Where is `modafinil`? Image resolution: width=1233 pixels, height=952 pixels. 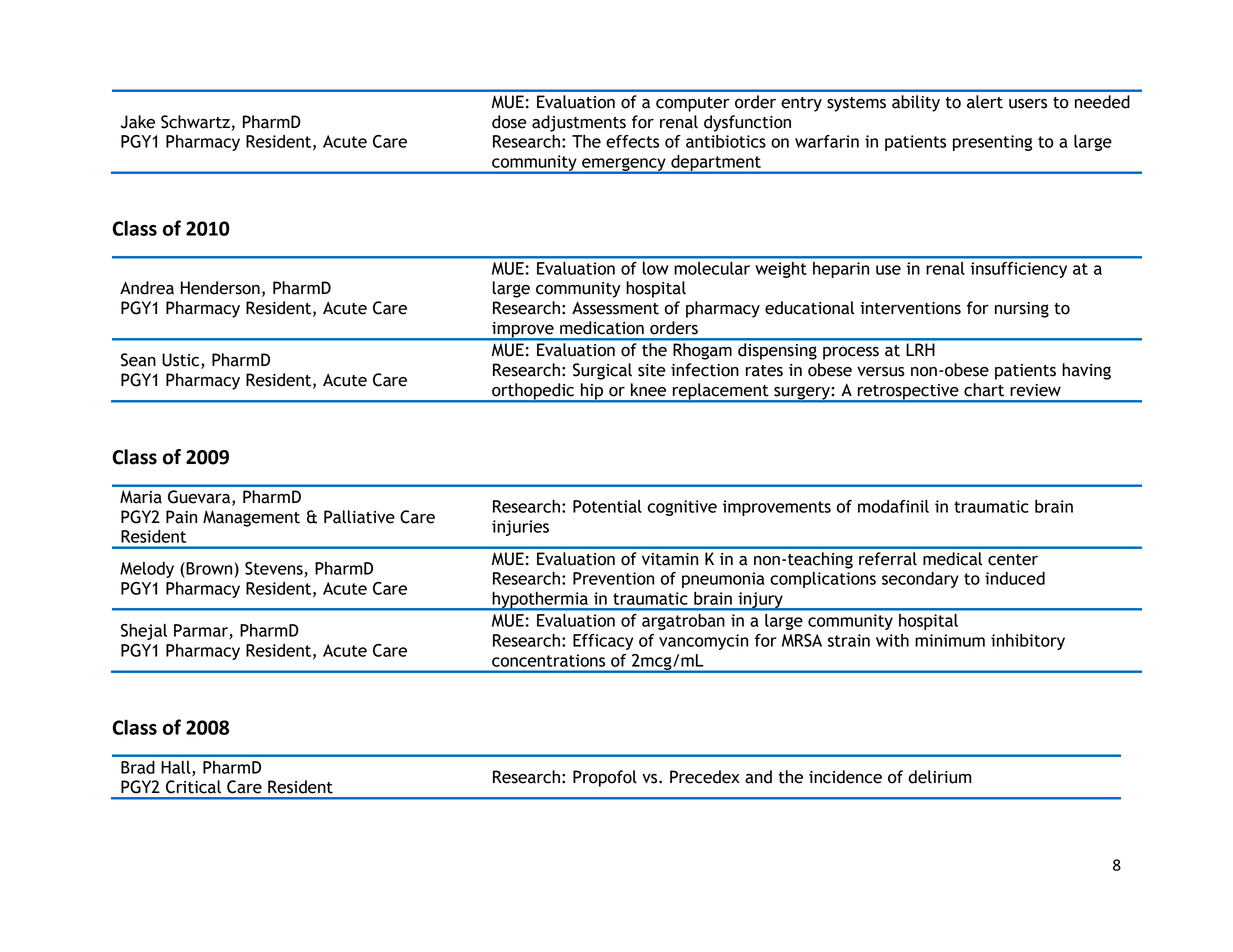
modafinil is located at coordinates (893, 506).
